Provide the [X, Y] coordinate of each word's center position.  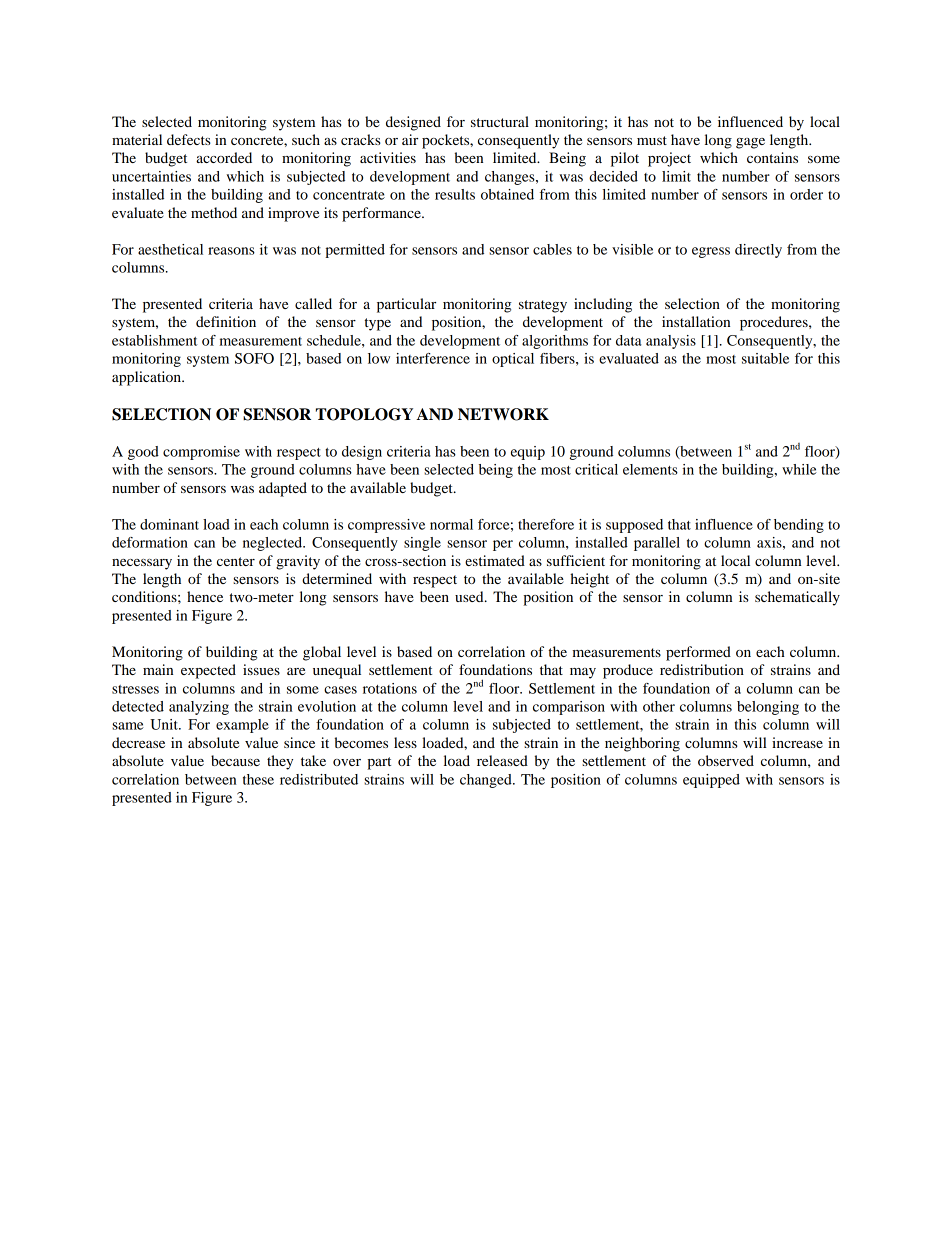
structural [500, 121]
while [799, 469]
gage [750, 143]
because [235, 760]
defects [189, 139]
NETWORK [503, 414]
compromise [201, 453]
